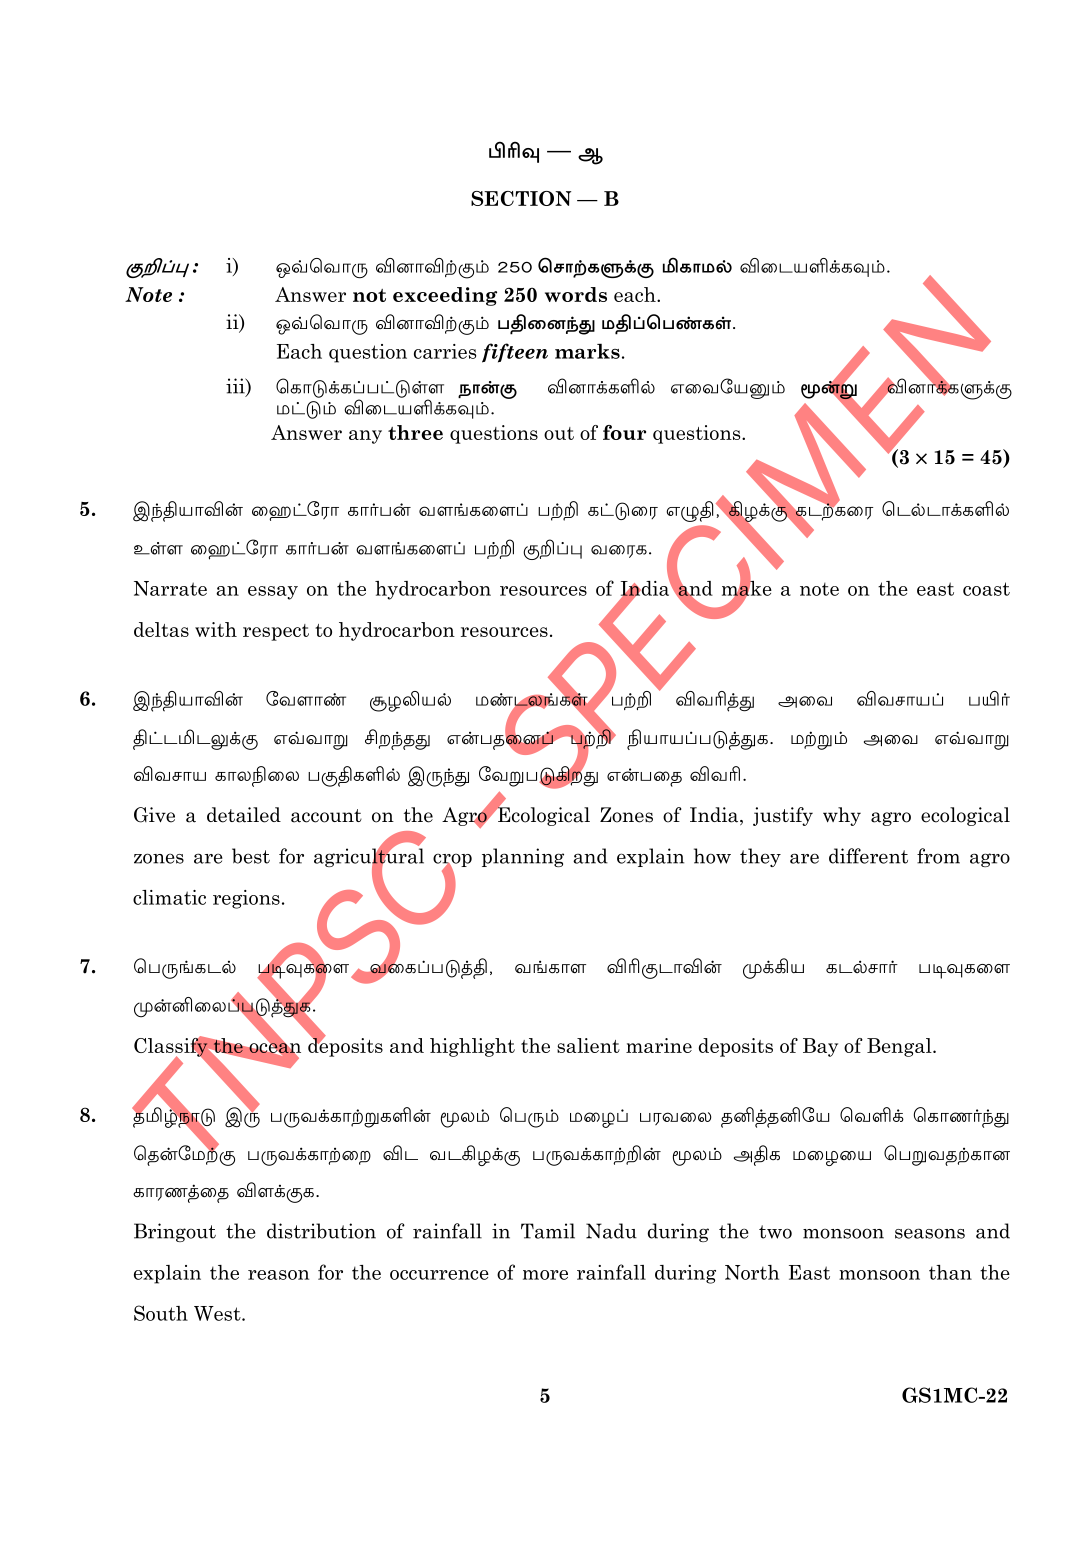  I want to click on more, so click(545, 1275).
